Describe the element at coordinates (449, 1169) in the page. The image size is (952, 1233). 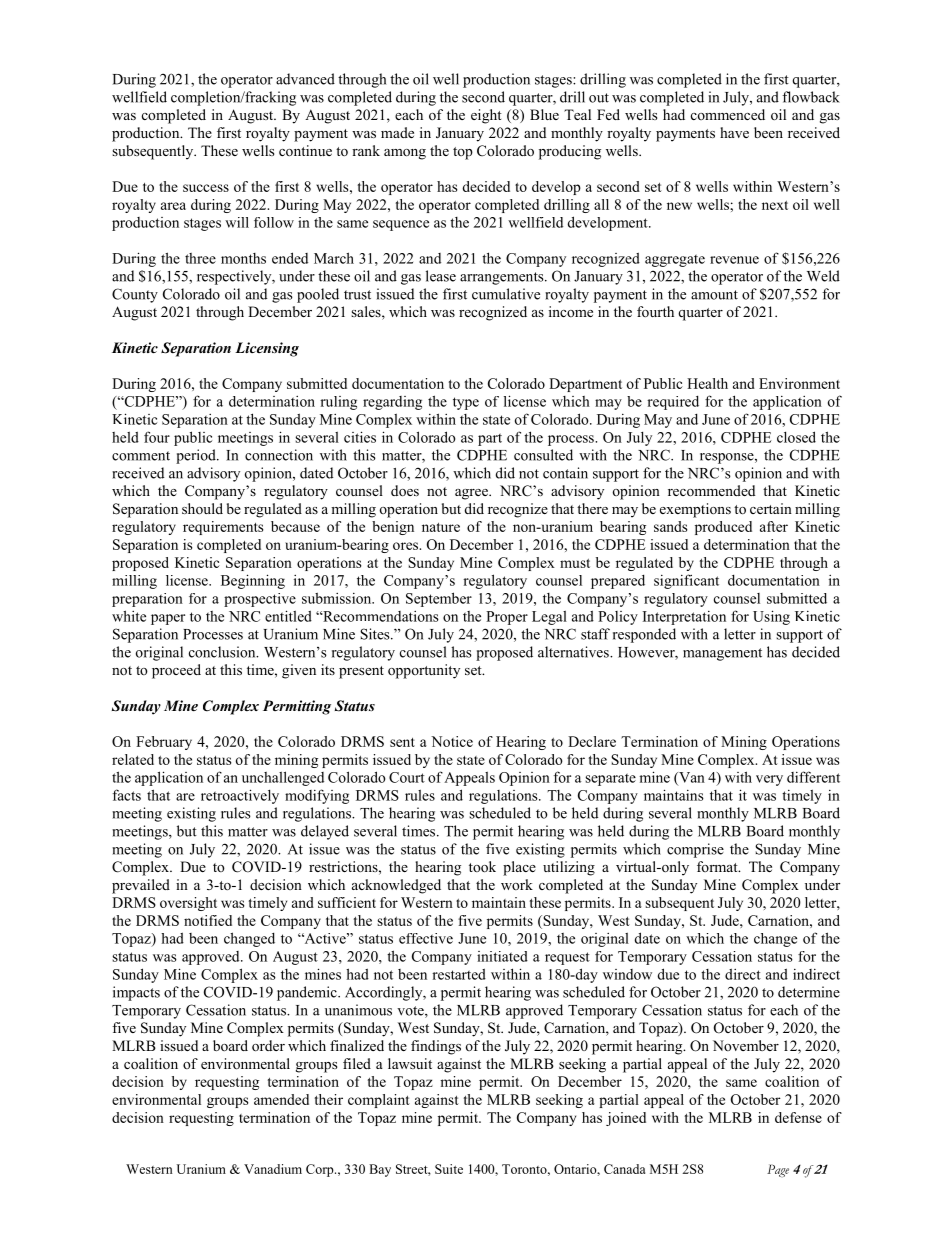
I see `Suite` at that location.
